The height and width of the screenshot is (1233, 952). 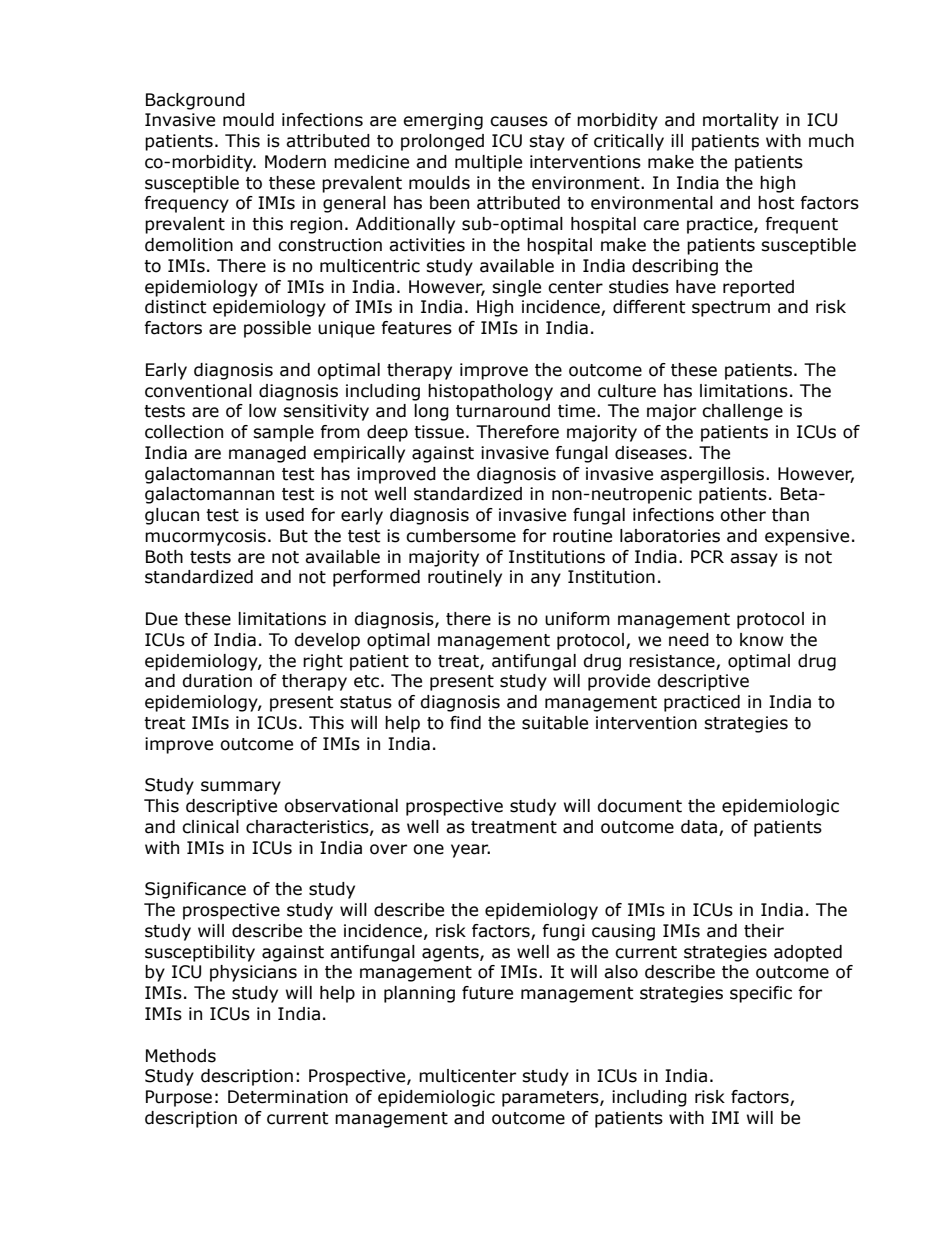 I want to click on Due, so click(x=162, y=619).
